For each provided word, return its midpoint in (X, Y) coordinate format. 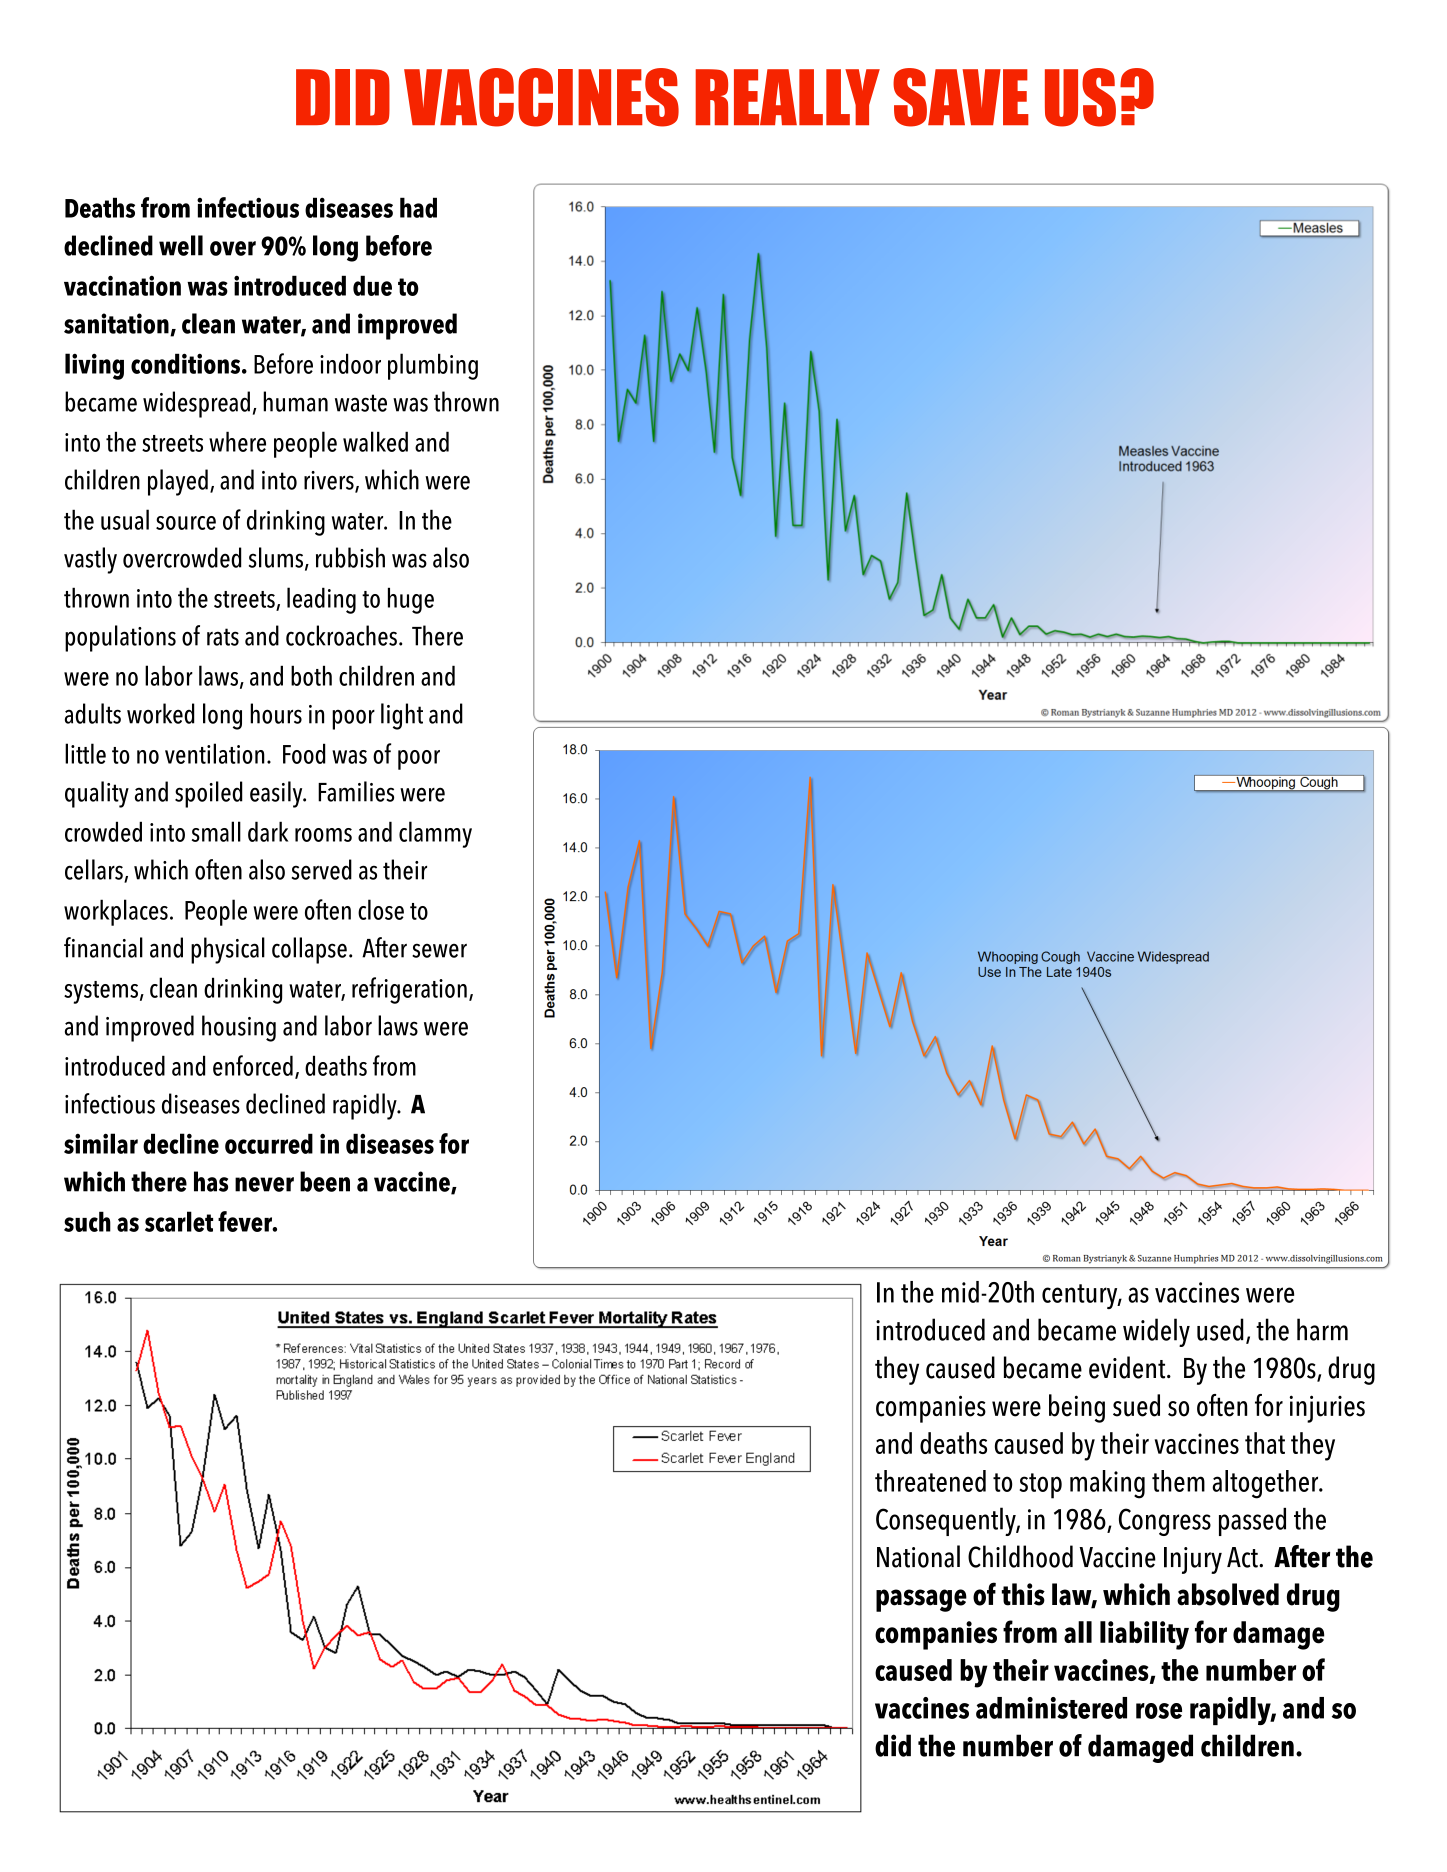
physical (228, 950)
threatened (930, 1481)
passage (921, 1600)
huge (411, 600)
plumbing (433, 366)
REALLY (787, 97)
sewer (439, 950)
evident (1128, 1367)
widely (1156, 1332)
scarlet (179, 1221)
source (186, 523)
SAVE (961, 97)
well (181, 245)
